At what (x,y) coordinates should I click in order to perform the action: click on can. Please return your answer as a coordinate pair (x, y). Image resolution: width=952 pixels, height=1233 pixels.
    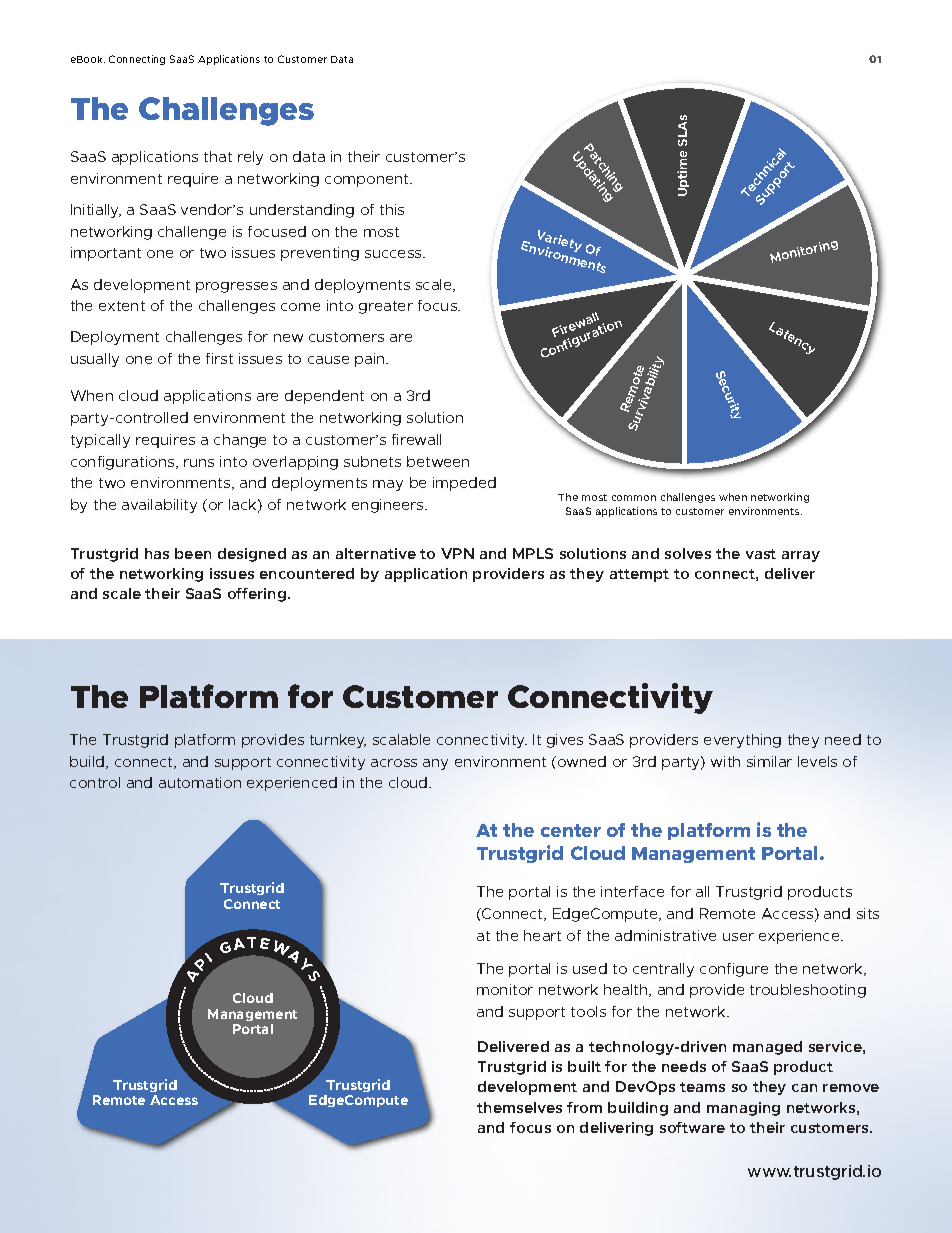
    Looking at the image, I should click on (804, 1088).
